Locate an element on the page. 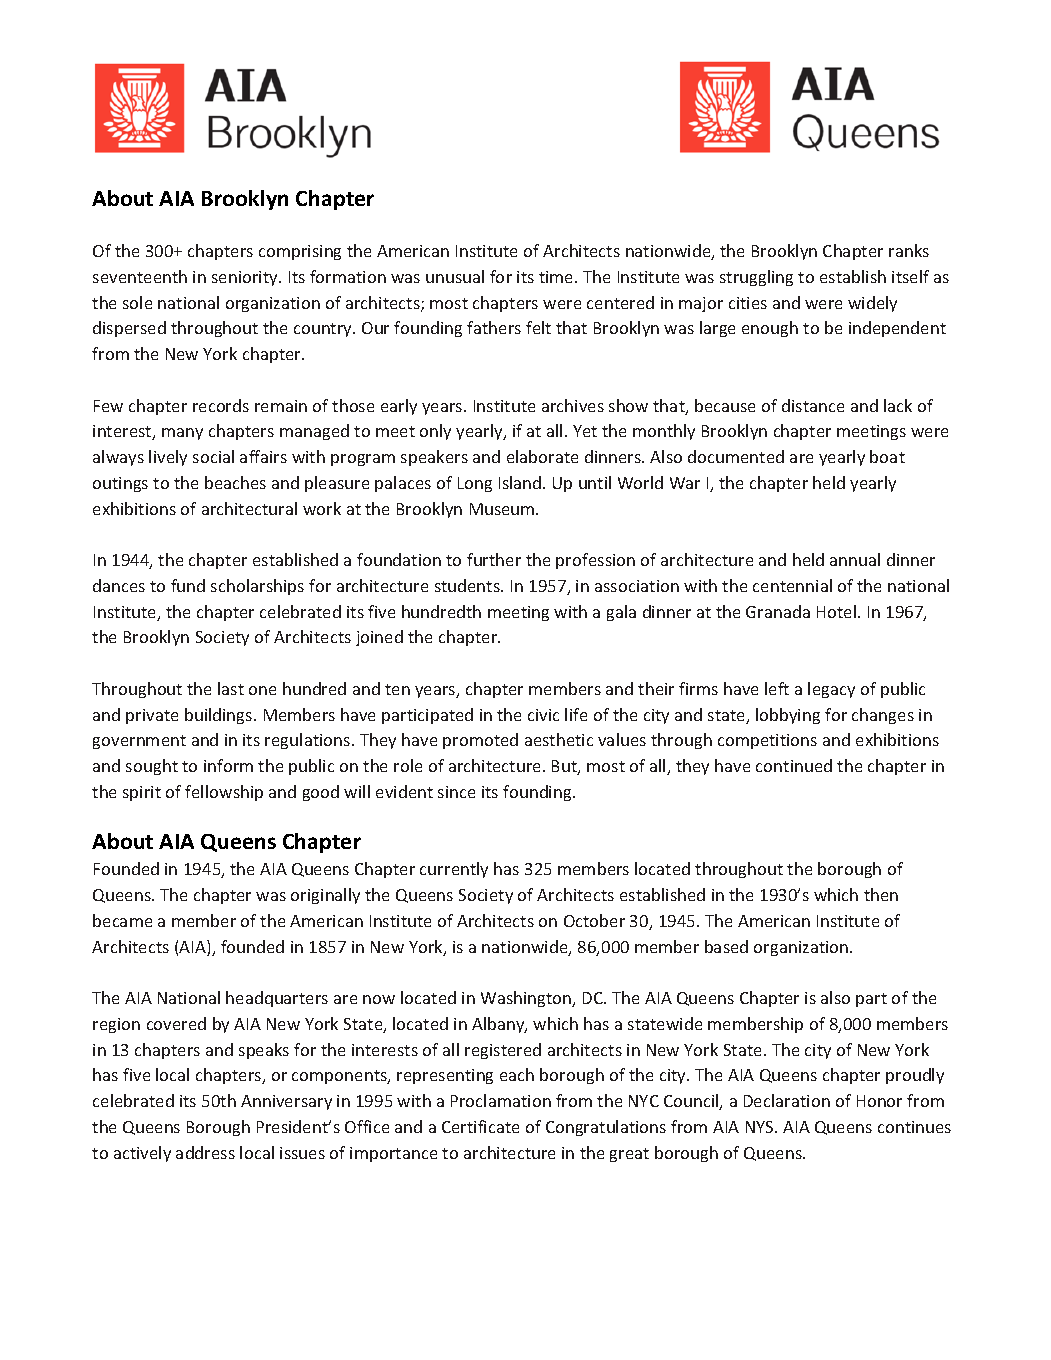  fellowship is located at coordinates (224, 793).
